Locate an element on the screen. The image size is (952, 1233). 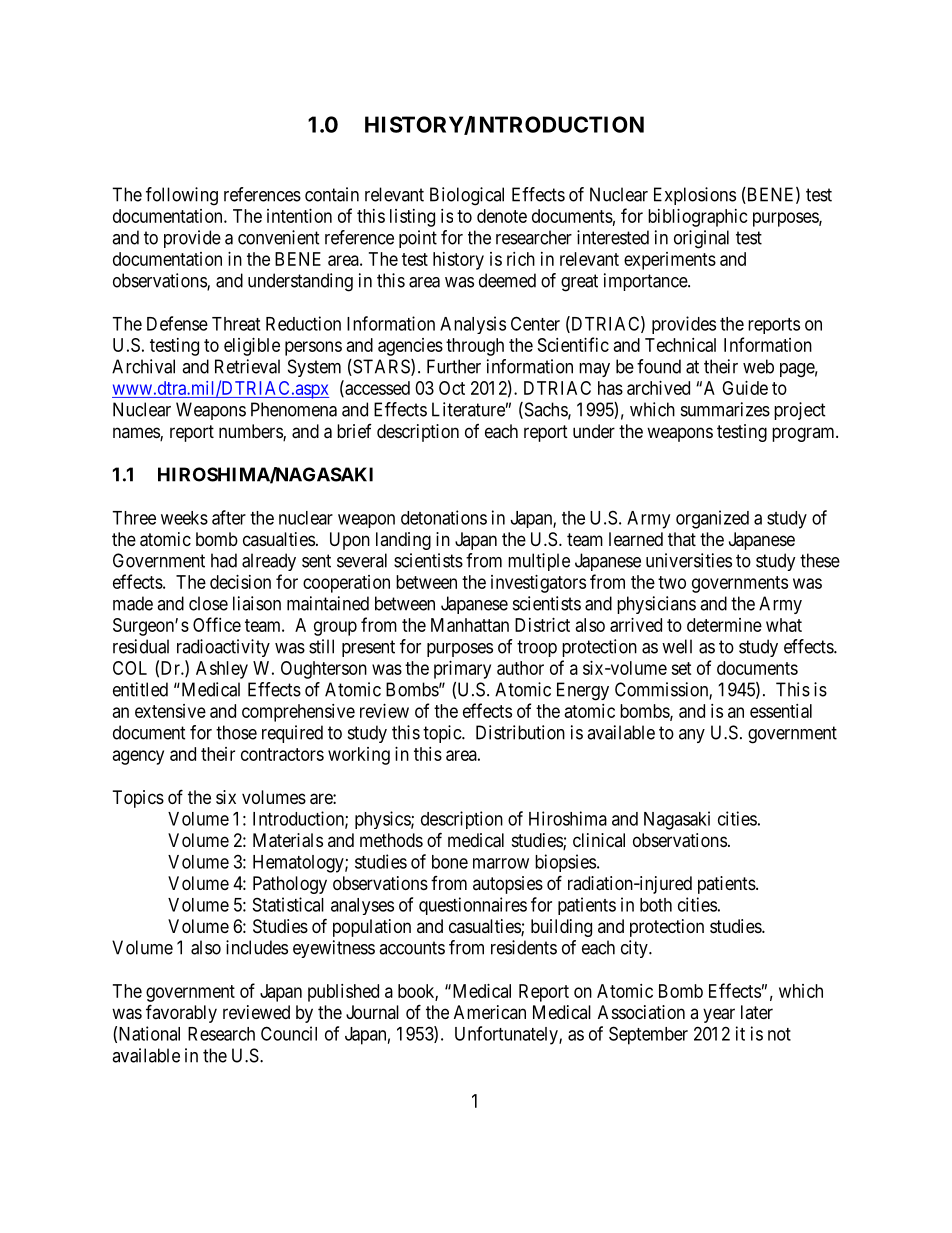
summarizes is located at coordinates (725, 409).
